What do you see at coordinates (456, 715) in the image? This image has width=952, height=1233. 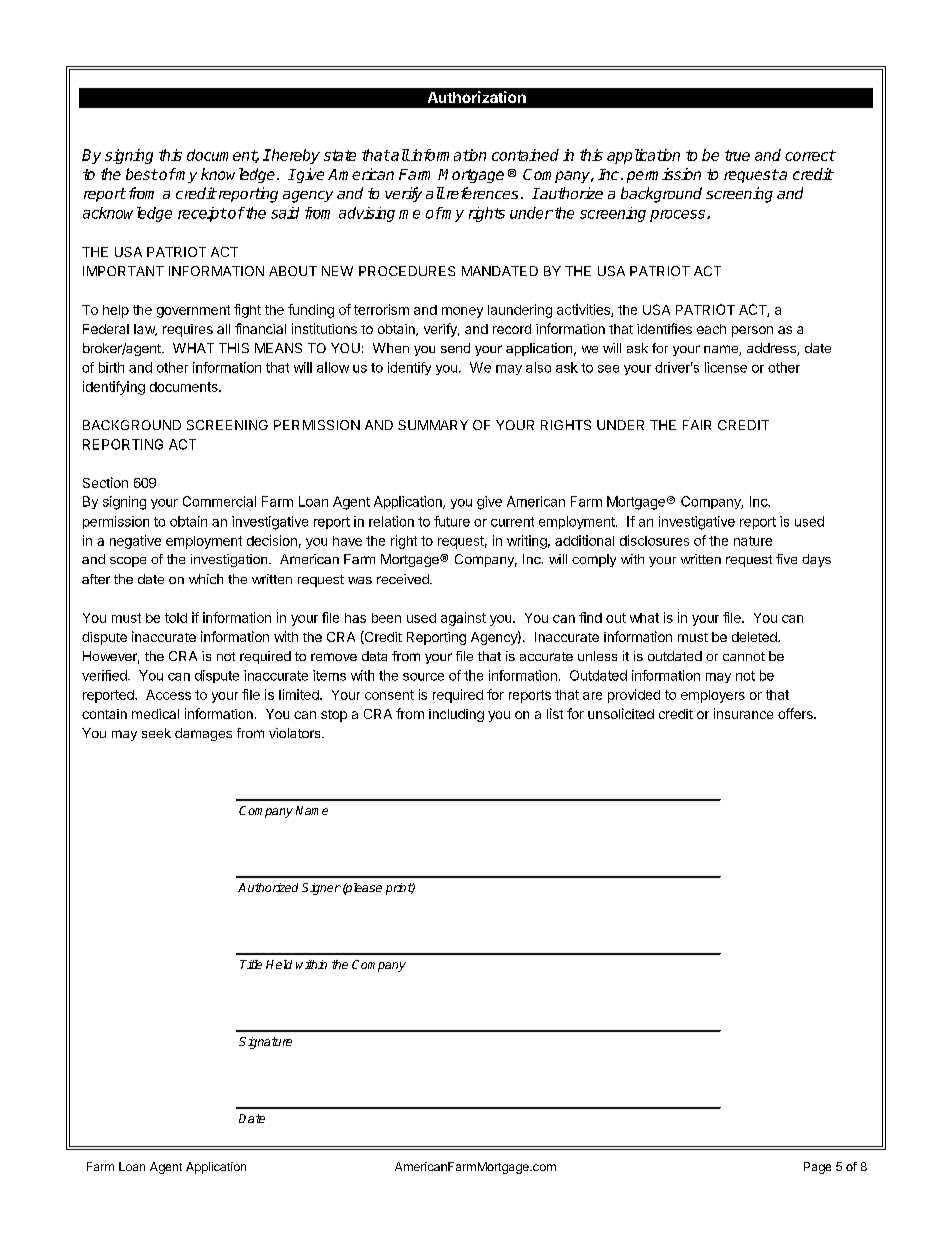 I see `including` at bounding box center [456, 715].
